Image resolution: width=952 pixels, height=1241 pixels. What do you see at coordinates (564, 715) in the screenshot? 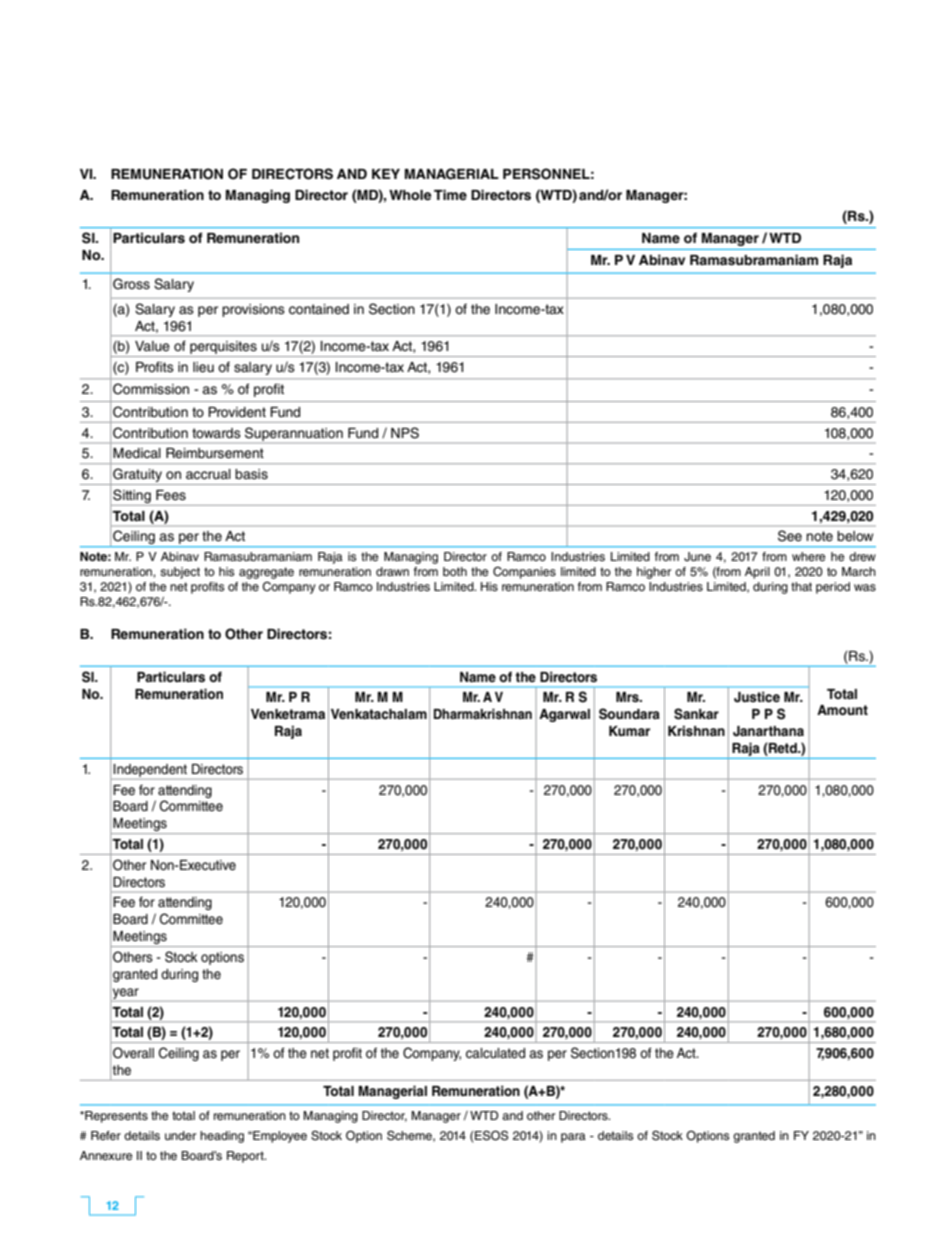
I see `Agarwal` at bounding box center [564, 715].
